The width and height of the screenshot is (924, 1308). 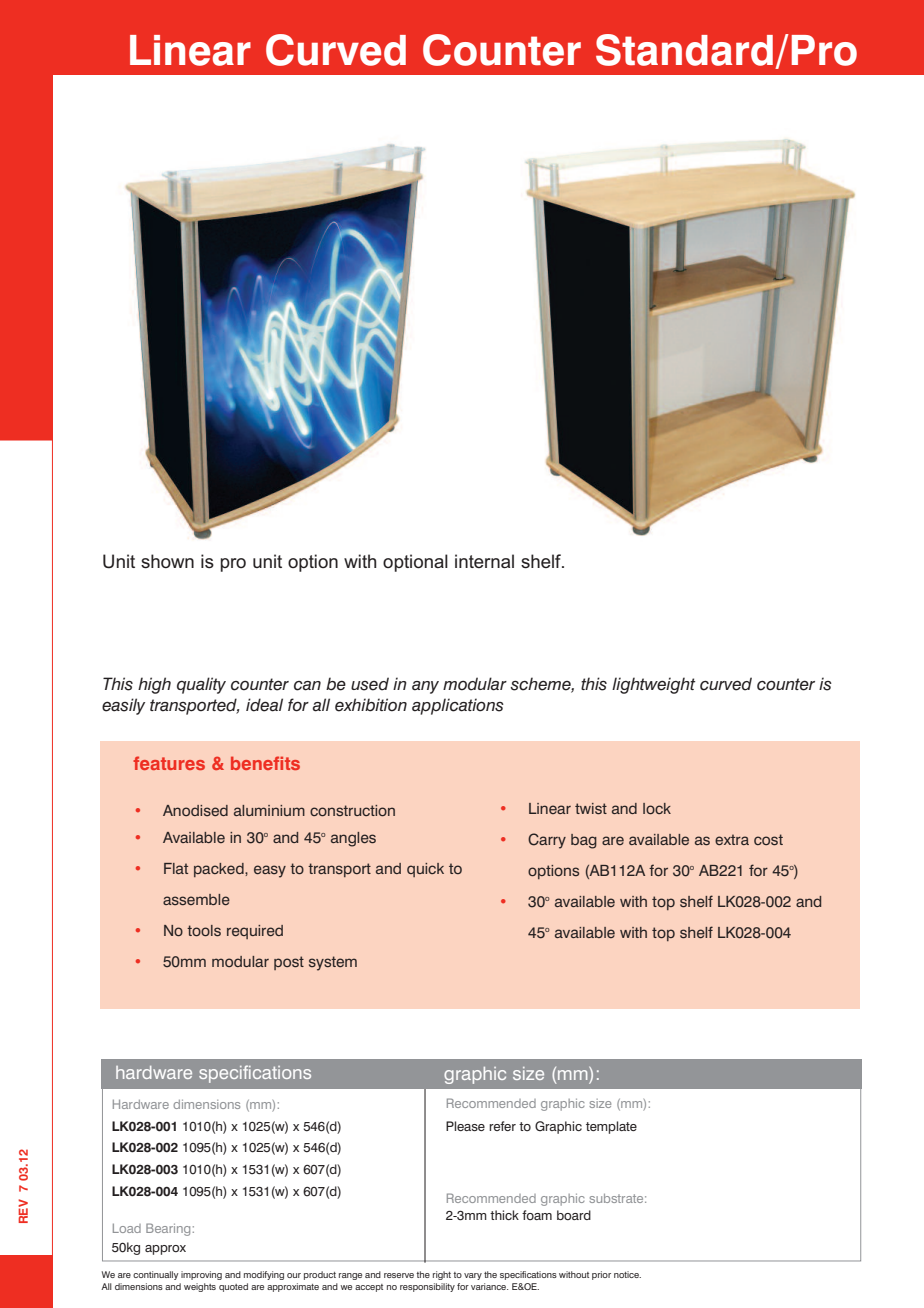 What do you see at coordinates (167, 561) in the screenshot?
I see `shown` at bounding box center [167, 561].
